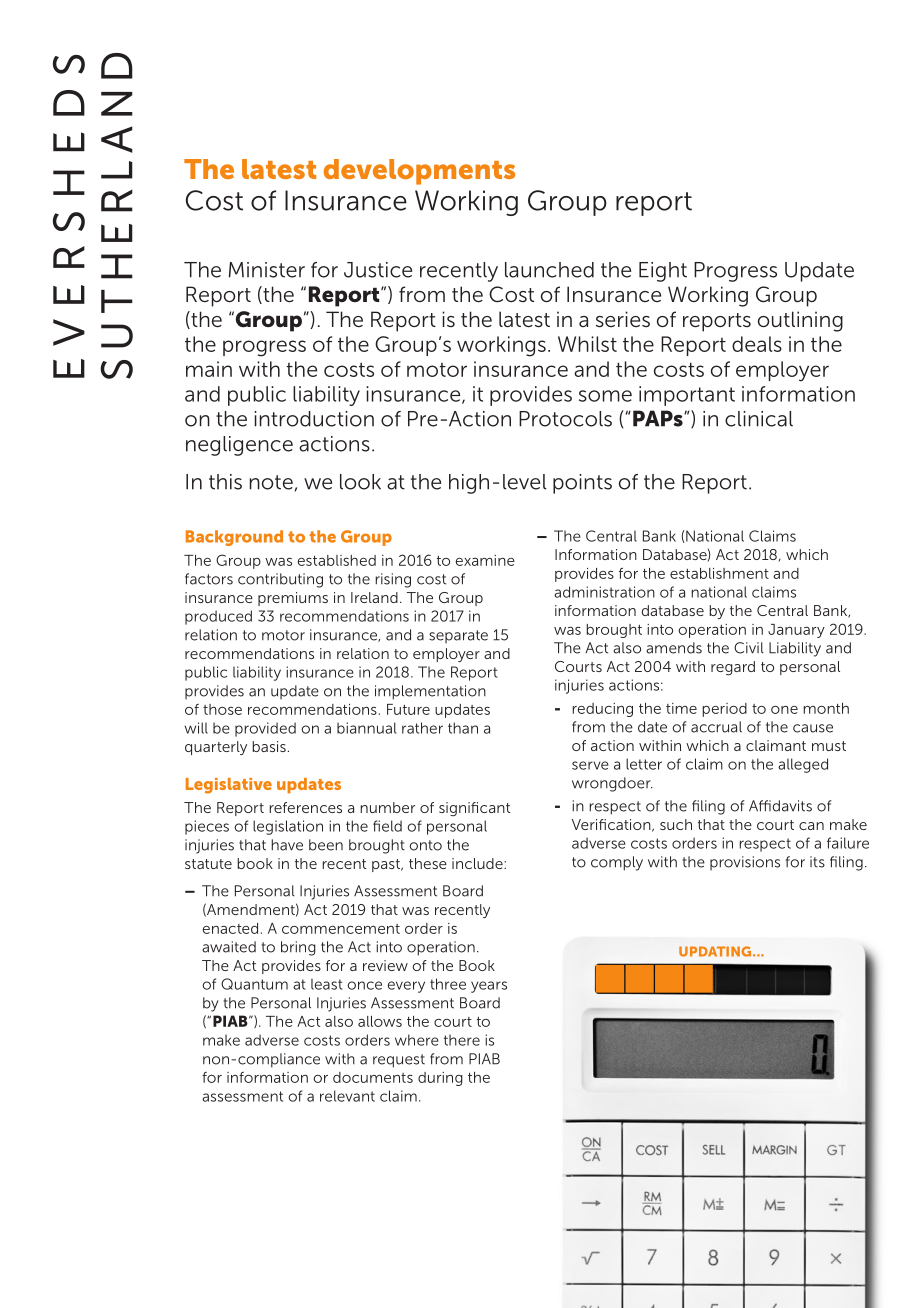 This image has width=924, height=1308. I want to click on than, so click(463, 728).
